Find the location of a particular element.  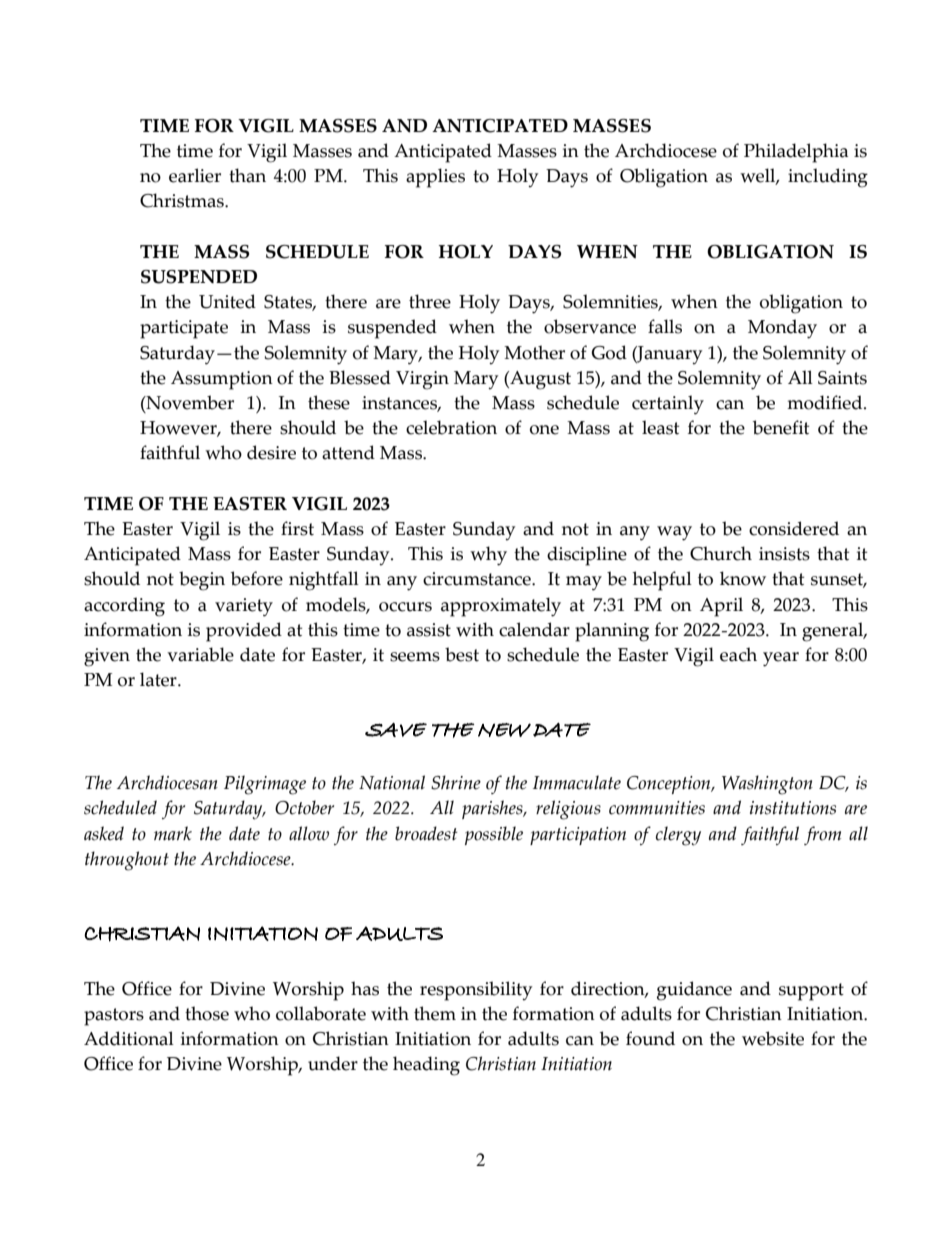

those is located at coordinates (207, 1013).
